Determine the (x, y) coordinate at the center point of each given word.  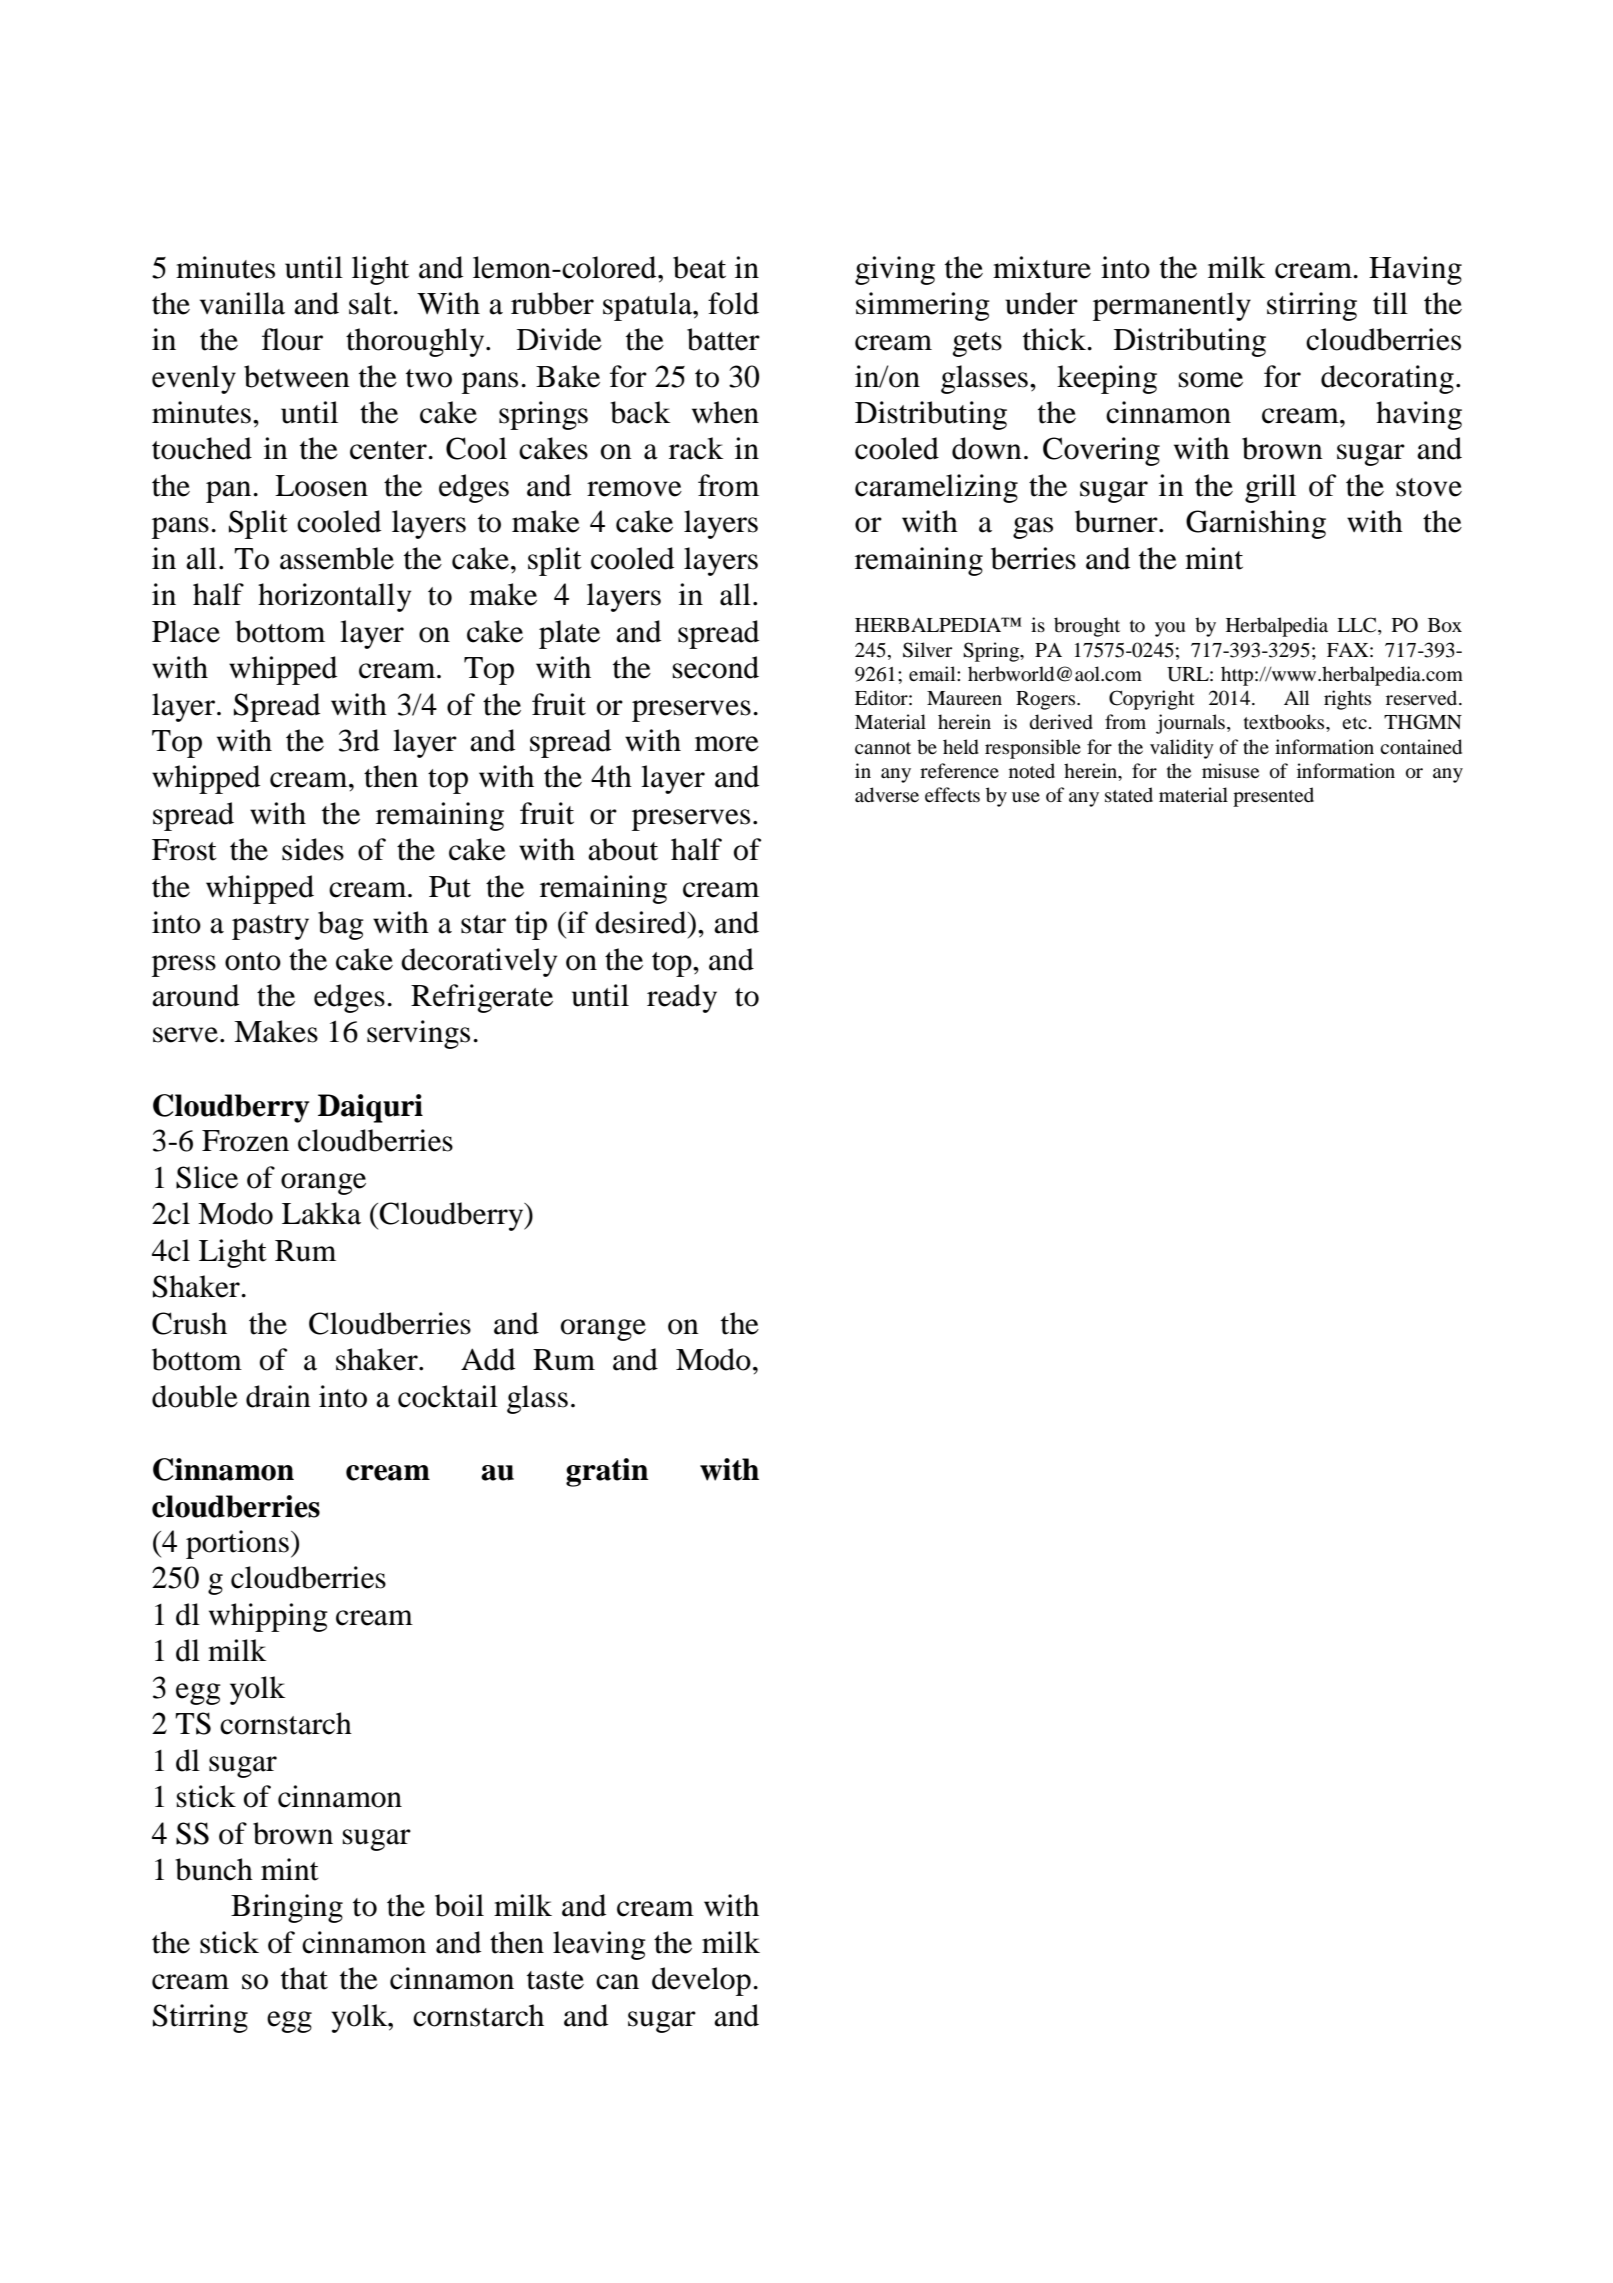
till (1390, 303)
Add (488, 1359)
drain (278, 1396)
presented (1273, 797)
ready (682, 998)
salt (371, 303)
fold (733, 303)
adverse (887, 795)
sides (313, 849)
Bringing (287, 1908)
